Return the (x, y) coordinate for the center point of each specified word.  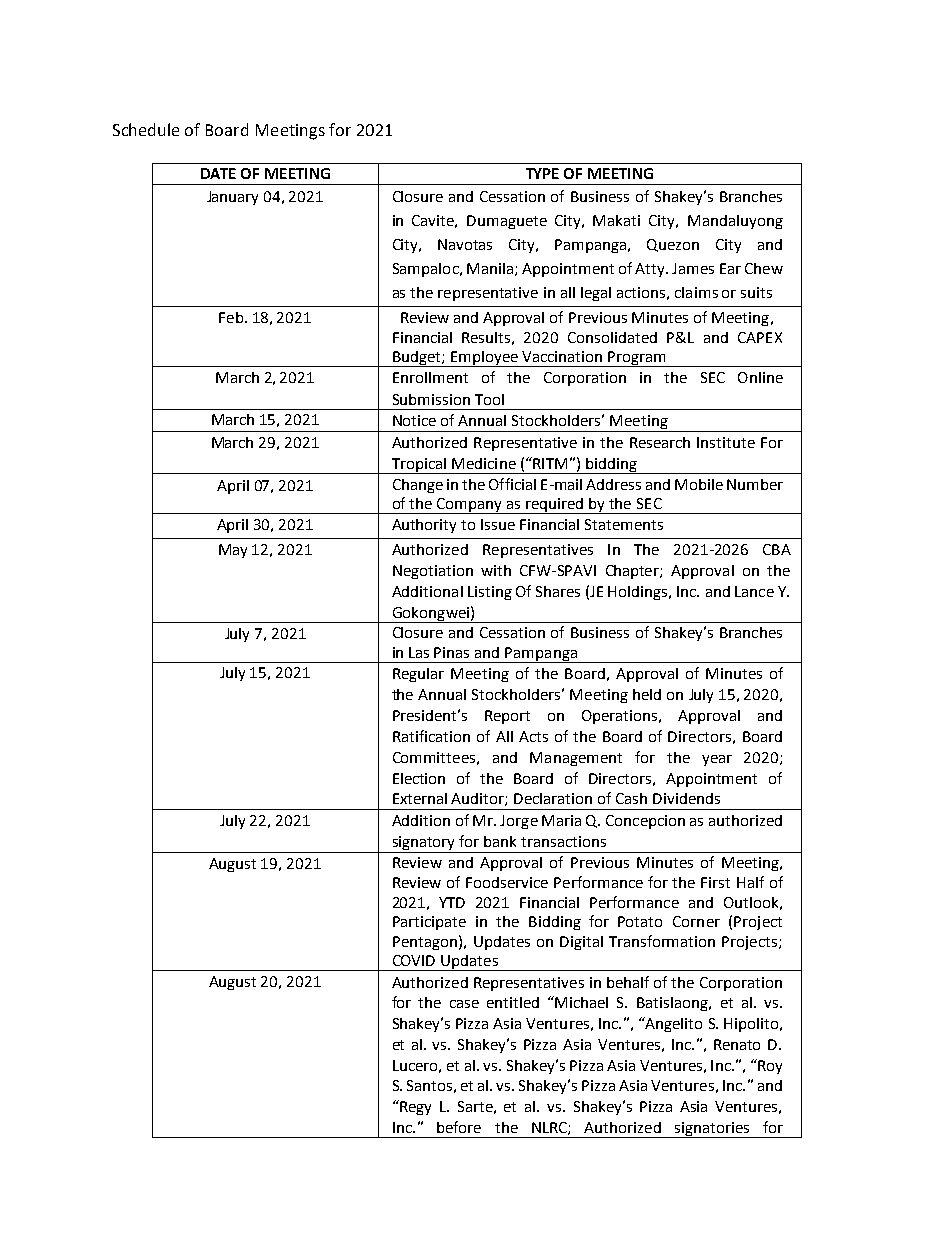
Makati (616, 220)
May (233, 551)
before (459, 1127)
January (232, 198)
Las (419, 652)
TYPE (542, 173)
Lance (754, 591)
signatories (712, 1130)
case (464, 1004)
